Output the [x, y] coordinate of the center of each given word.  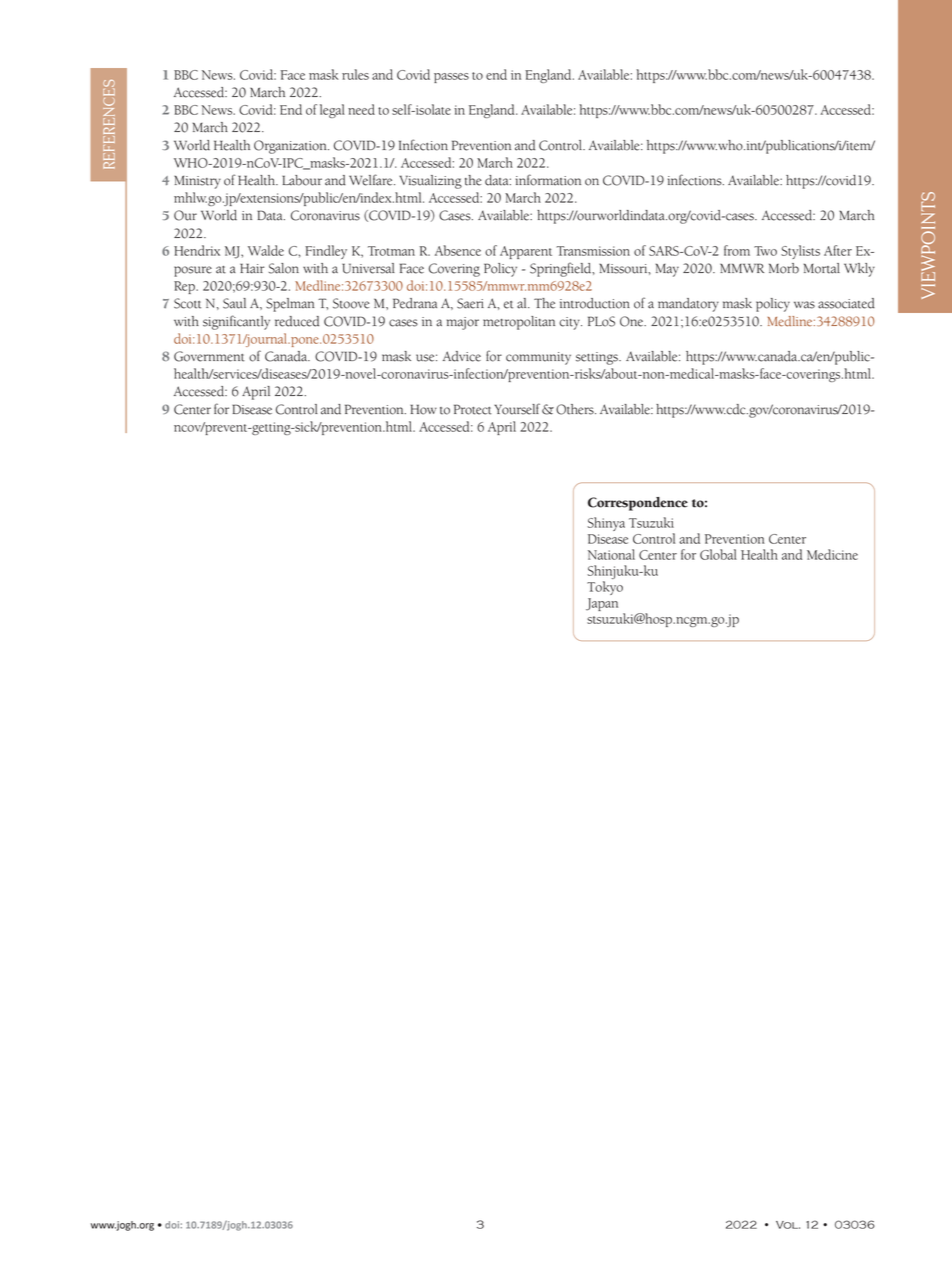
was [804, 305]
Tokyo [605, 588]
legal [332, 111]
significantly [236, 322]
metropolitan [519, 323]
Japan [602, 604]
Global [718, 554]
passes [451, 78]
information [548, 180]
